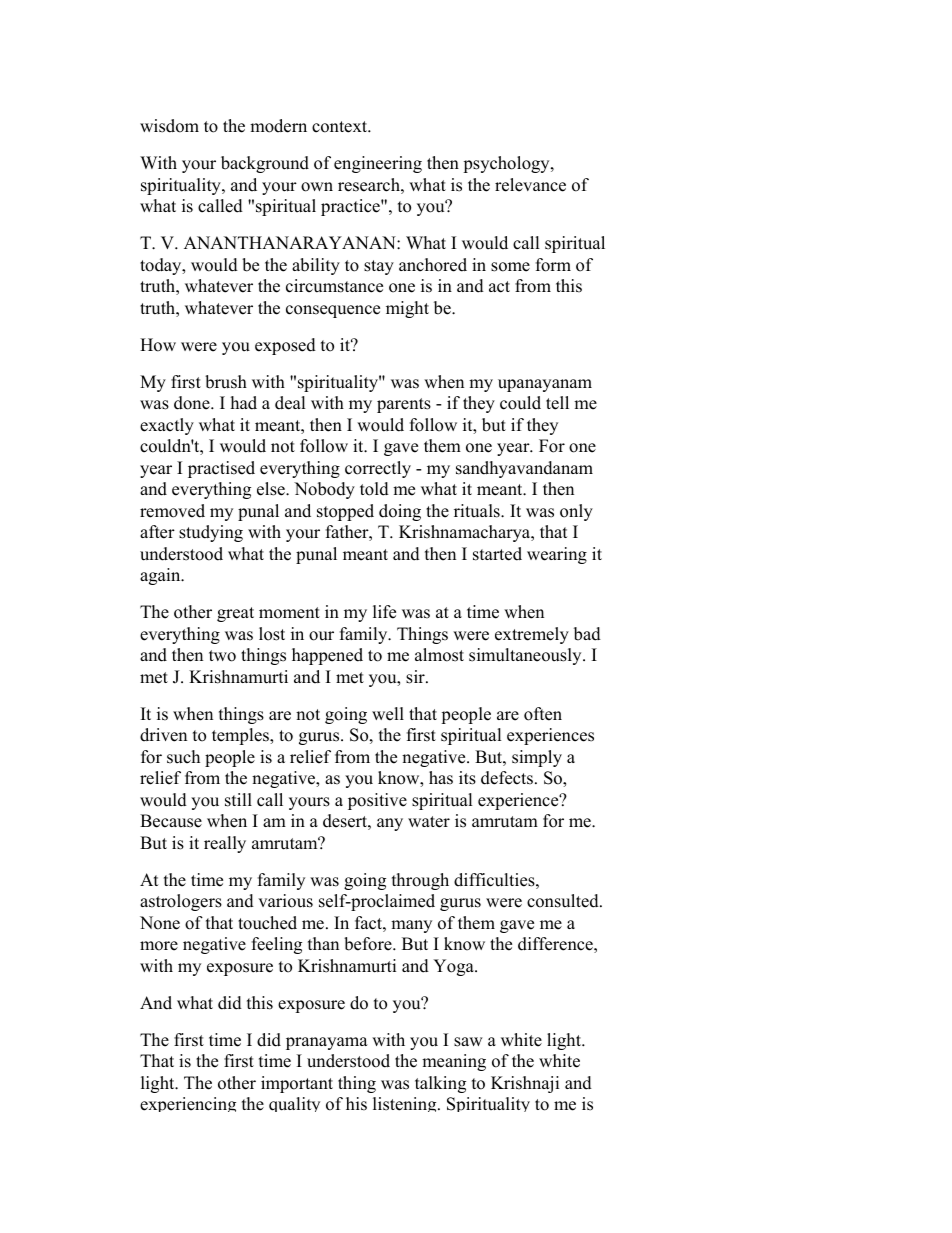  I want to click on wisdom, so click(169, 126).
